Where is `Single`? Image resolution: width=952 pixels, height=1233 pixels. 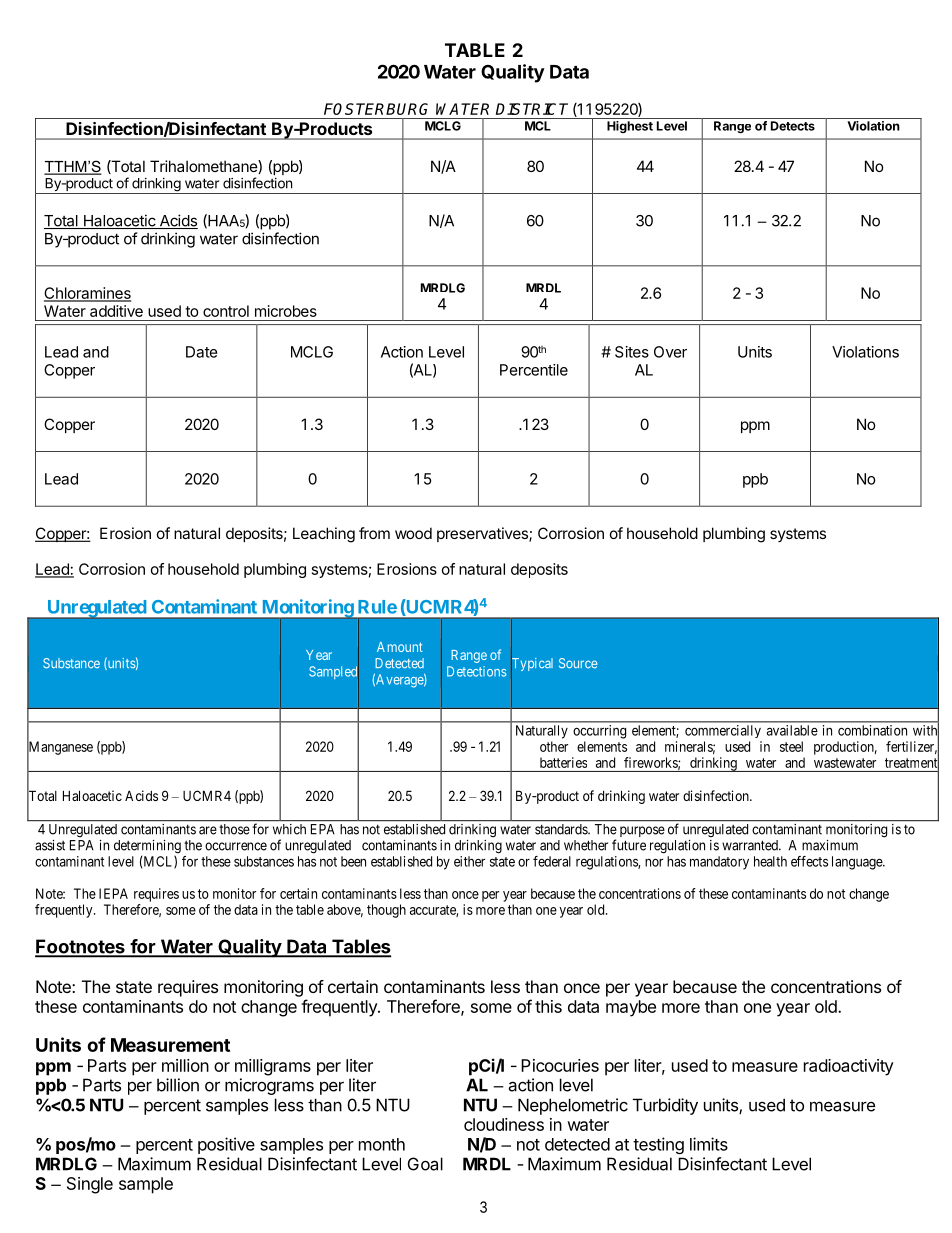 Single is located at coordinates (90, 1185).
